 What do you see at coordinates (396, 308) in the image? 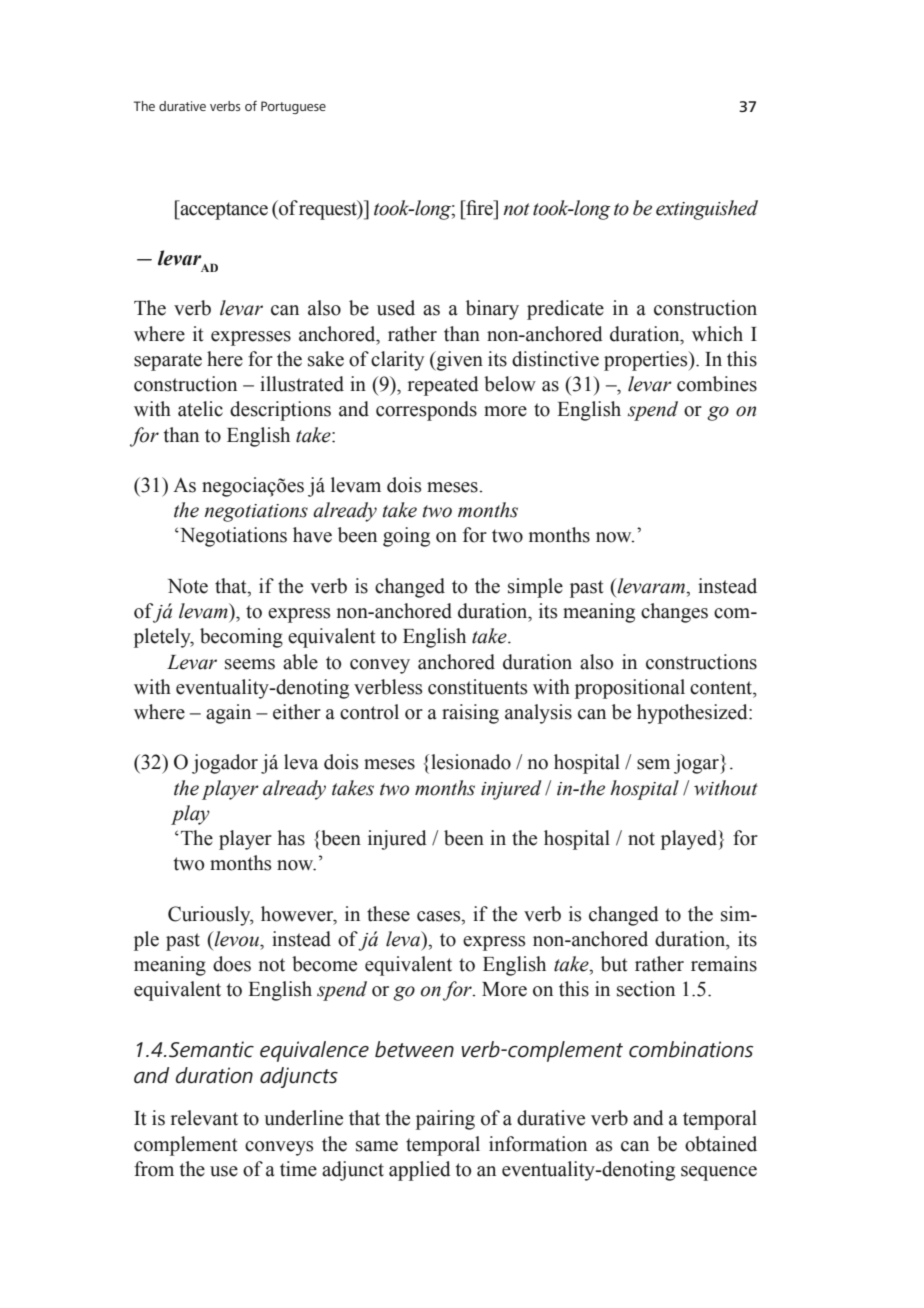
I see `used` at bounding box center [396, 308].
